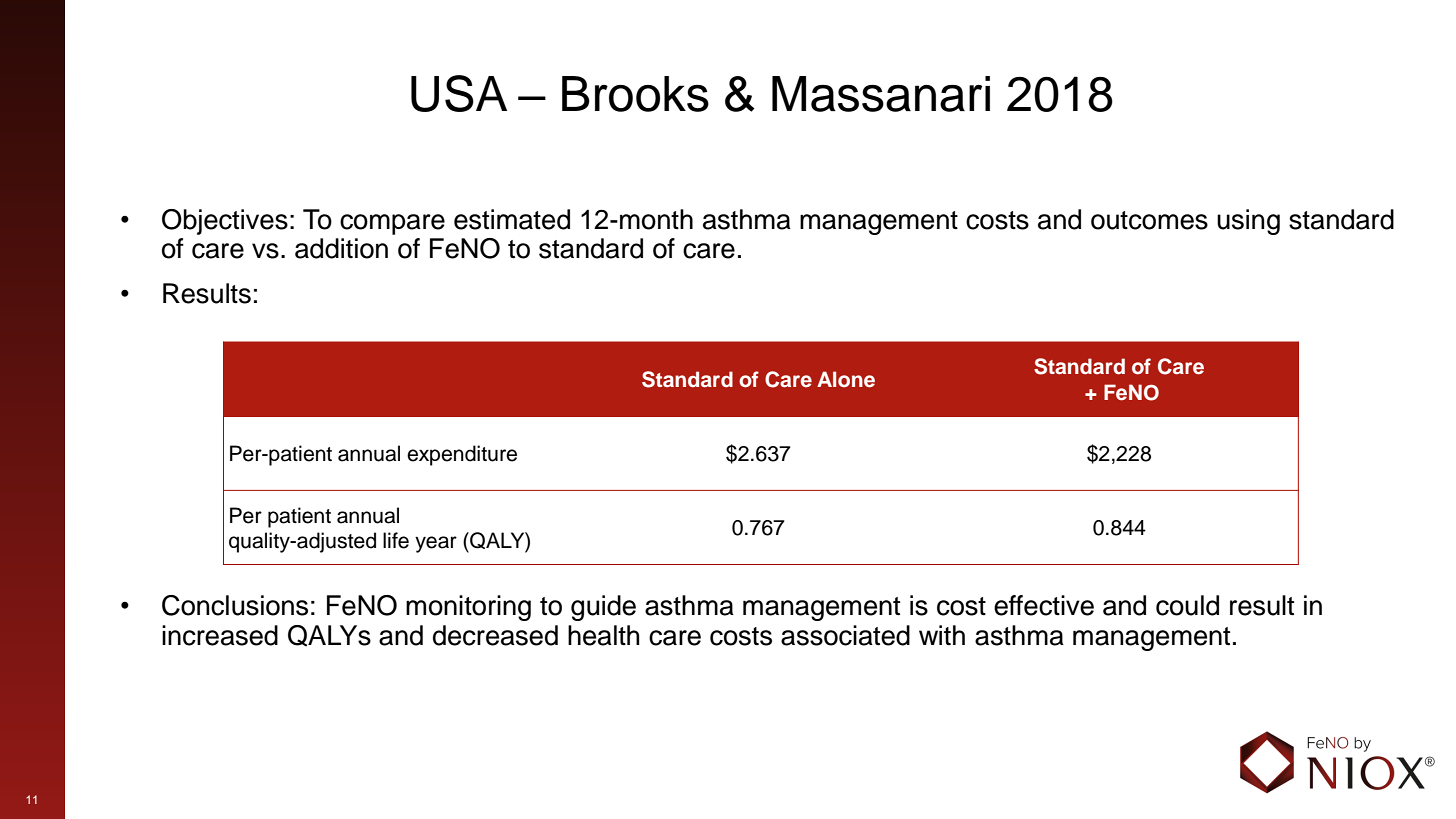 This image has width=1456, height=819. What do you see at coordinates (846, 379) in the image?
I see `Alone` at bounding box center [846, 379].
